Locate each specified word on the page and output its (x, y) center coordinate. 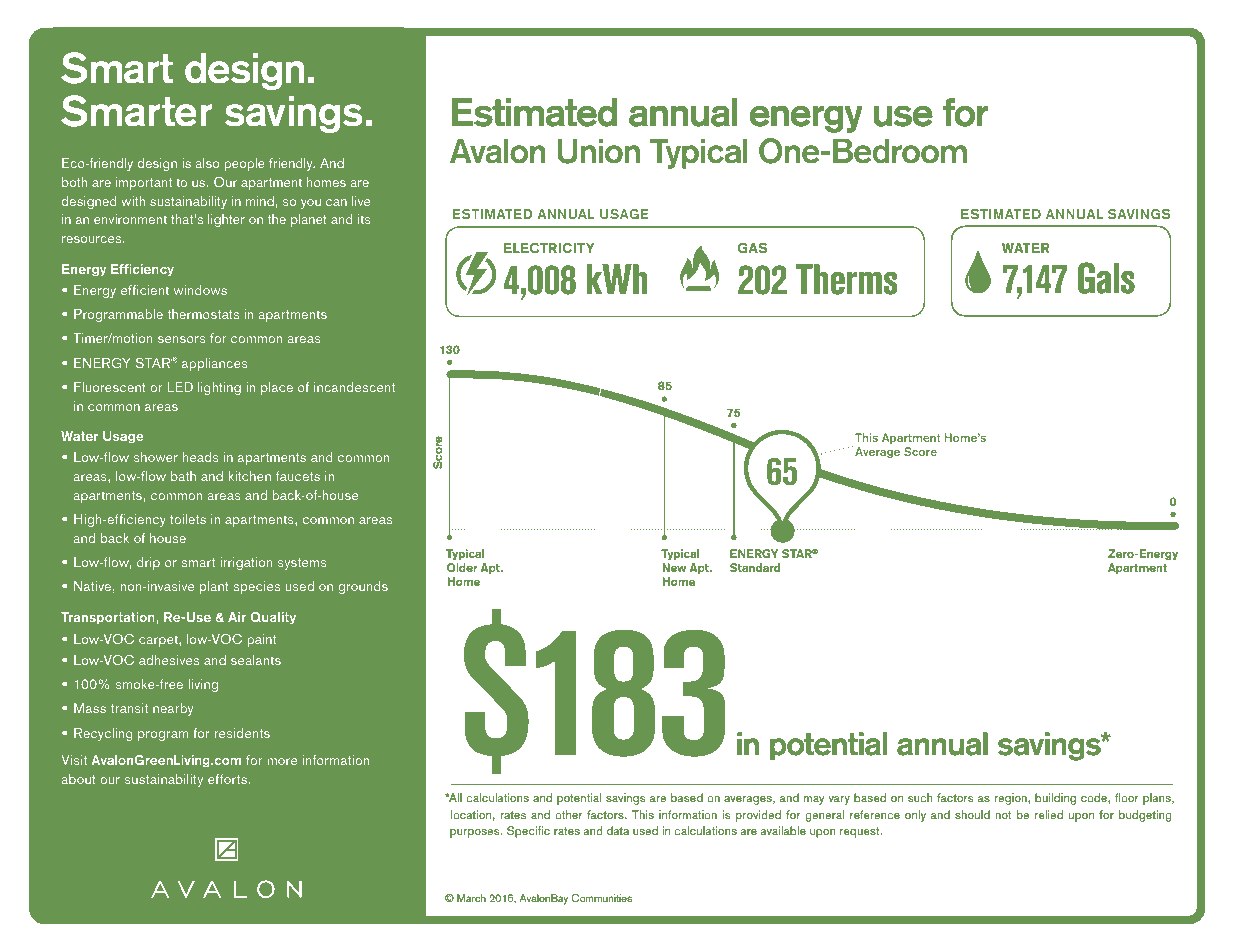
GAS (752, 248)
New (674, 567)
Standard (755, 568)
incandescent (354, 387)
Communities (602, 898)
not (1003, 815)
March (471, 898)
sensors (182, 339)
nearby (173, 709)
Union (599, 151)
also (207, 163)
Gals (1106, 278)
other (569, 814)
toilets (188, 519)
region (1011, 799)
